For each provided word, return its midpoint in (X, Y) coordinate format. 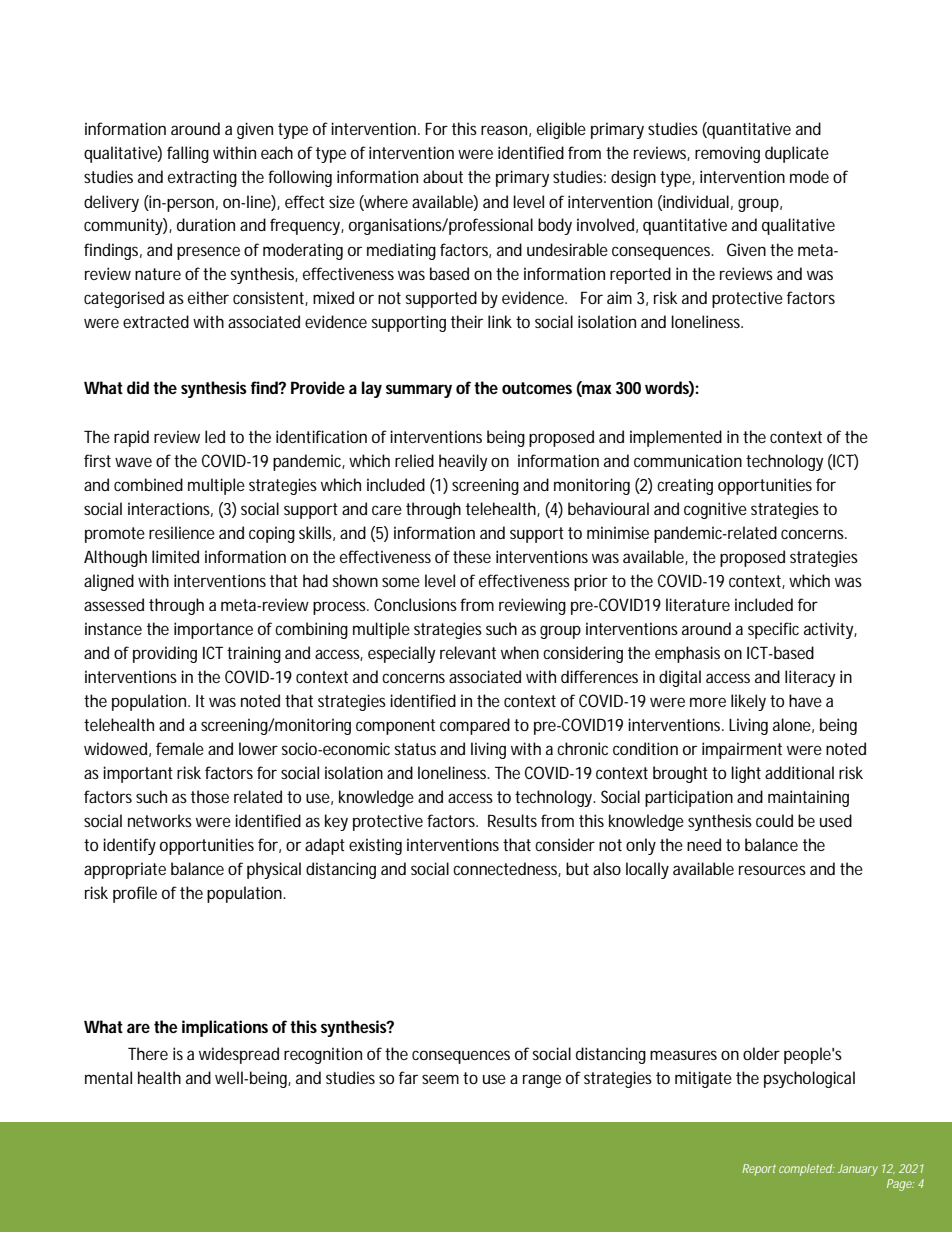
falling (188, 154)
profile (135, 894)
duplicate (797, 154)
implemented (676, 438)
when (520, 652)
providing (165, 654)
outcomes (537, 388)
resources (772, 870)
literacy (810, 678)
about (443, 176)
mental (108, 1077)
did (138, 387)
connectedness (507, 869)
